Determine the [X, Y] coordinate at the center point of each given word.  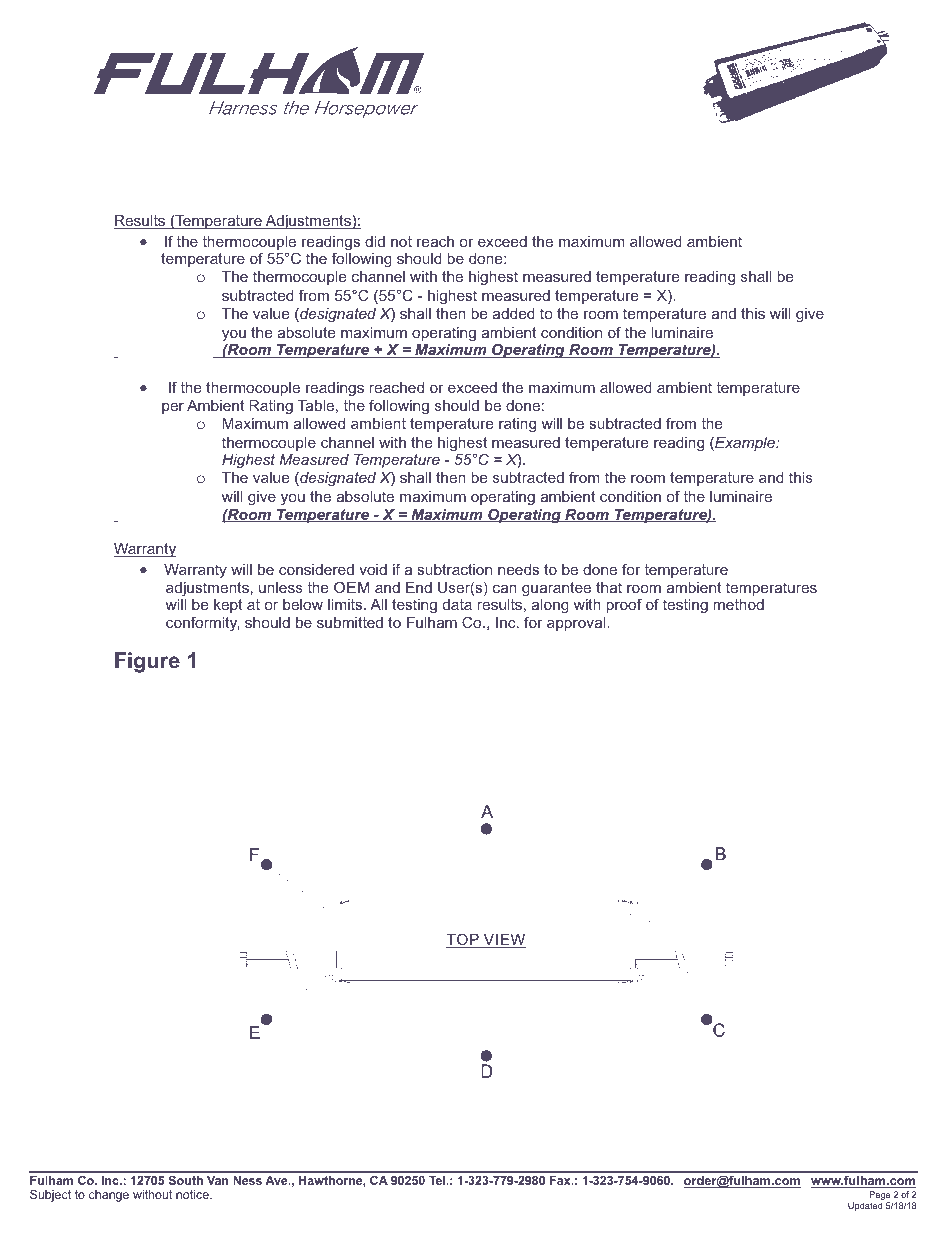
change [109, 1196]
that [609, 587]
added [514, 313]
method [738, 604]
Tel [438, 1180]
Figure [147, 662]
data [457, 604]
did [375, 241]
